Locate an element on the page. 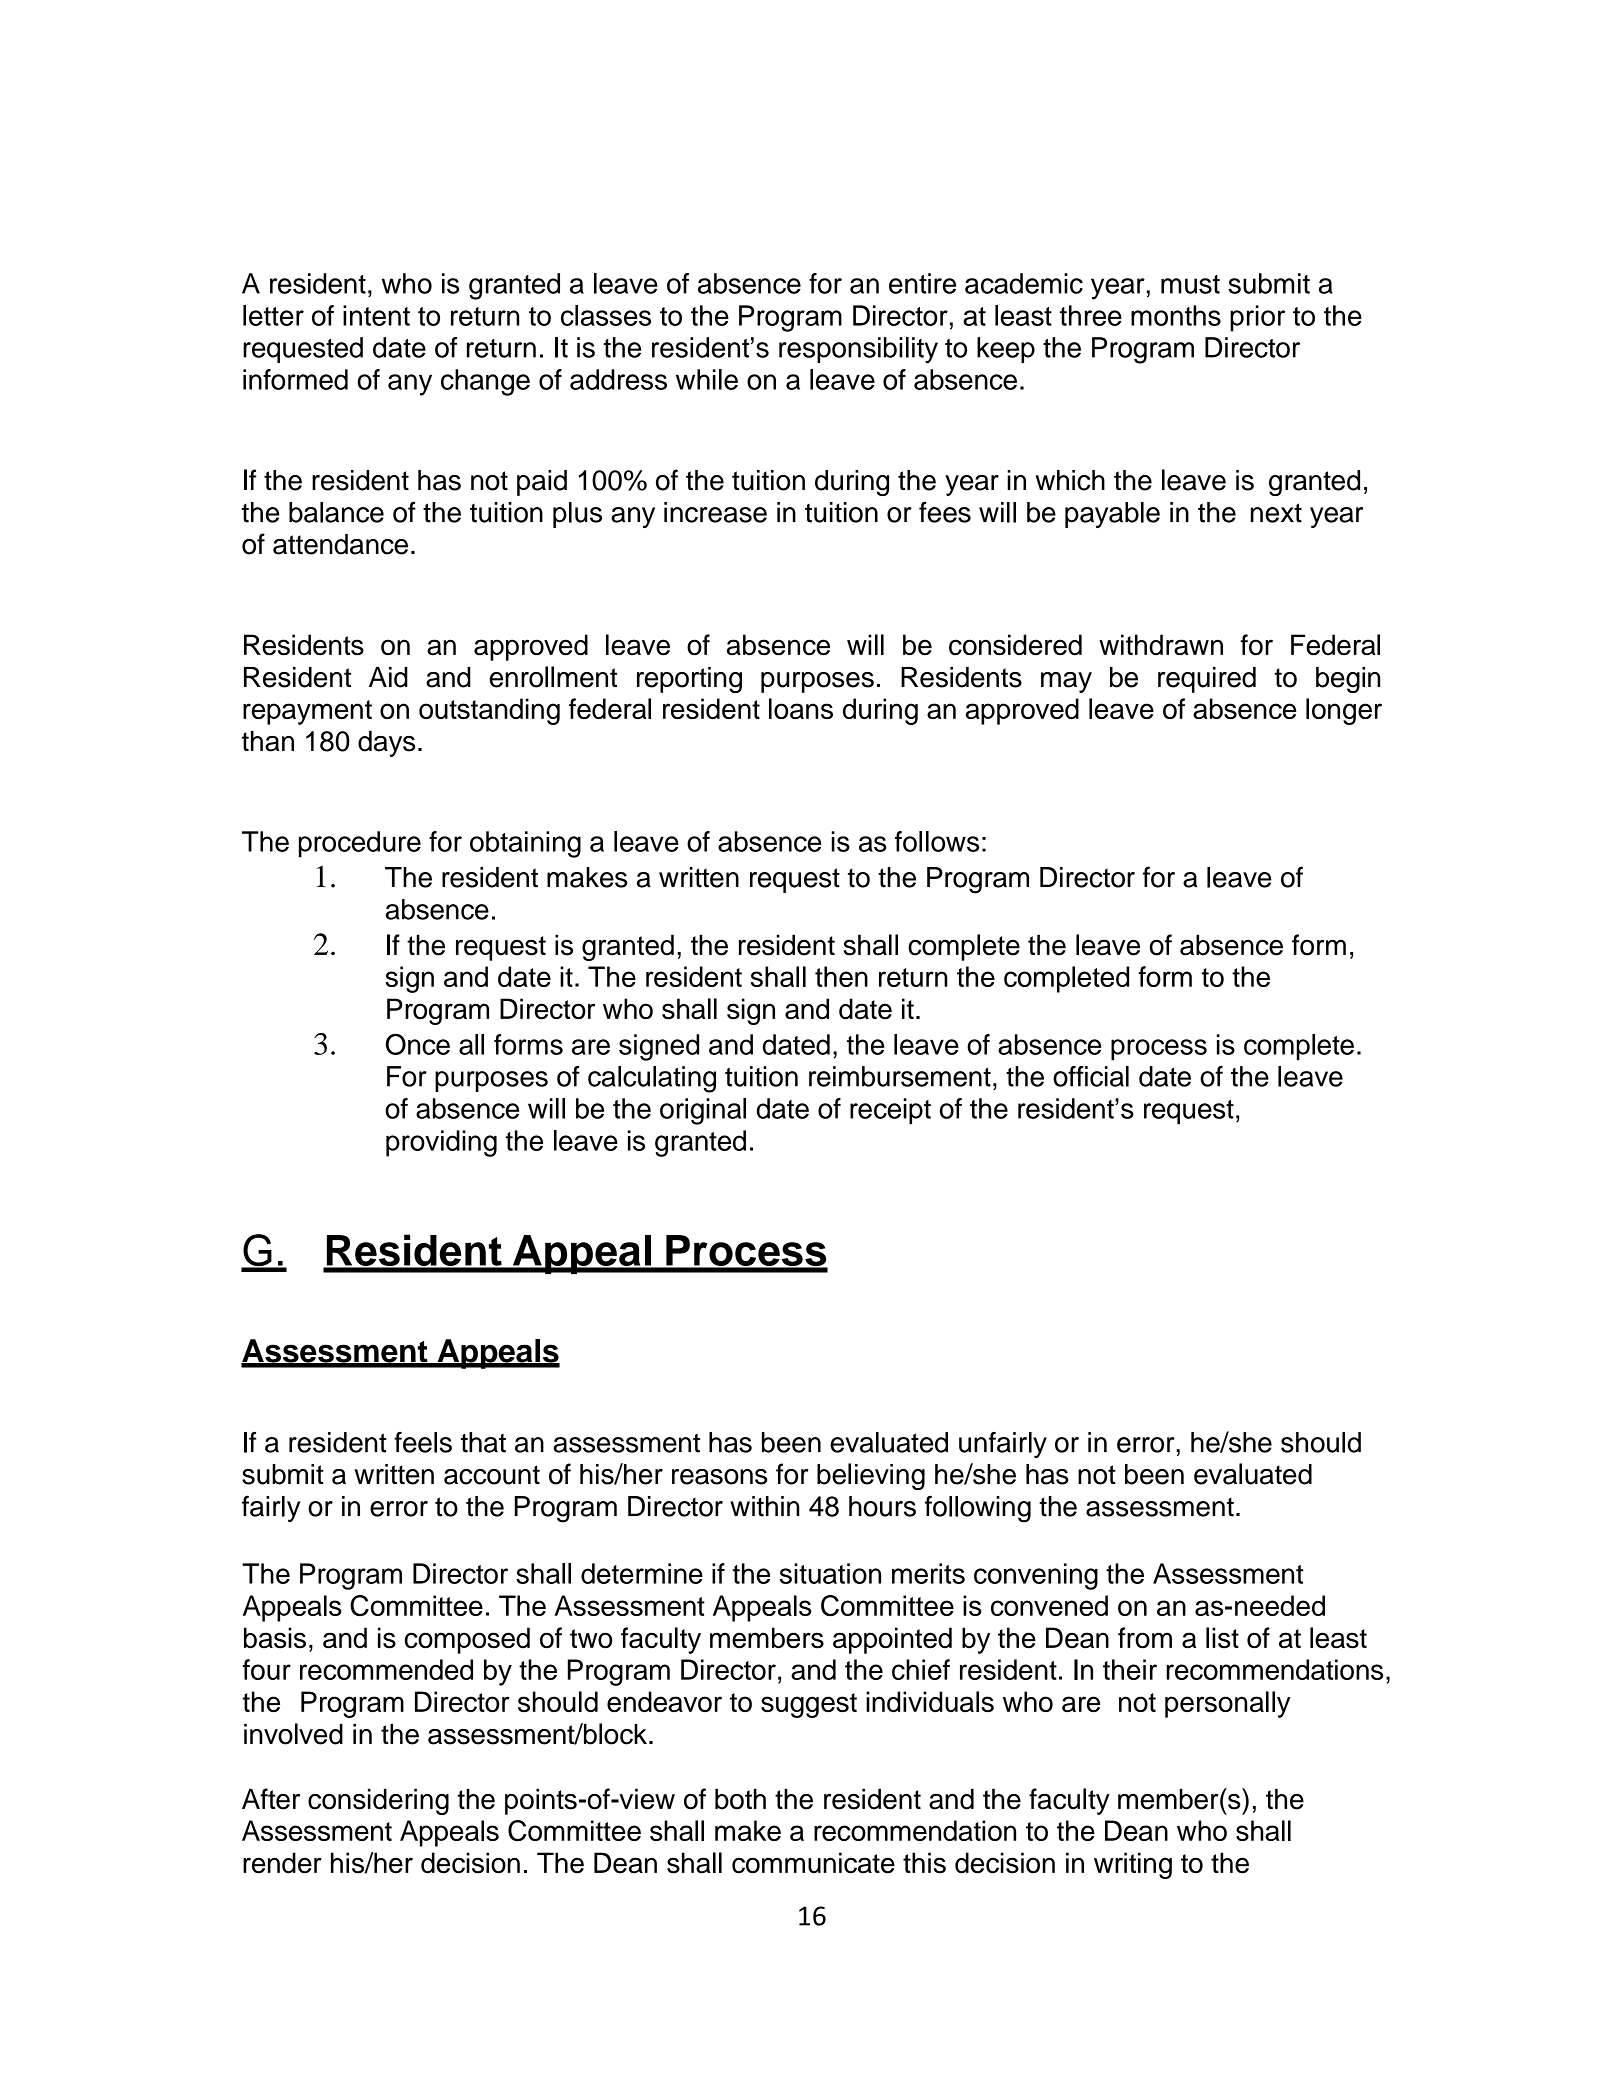  required is located at coordinates (1207, 680).
